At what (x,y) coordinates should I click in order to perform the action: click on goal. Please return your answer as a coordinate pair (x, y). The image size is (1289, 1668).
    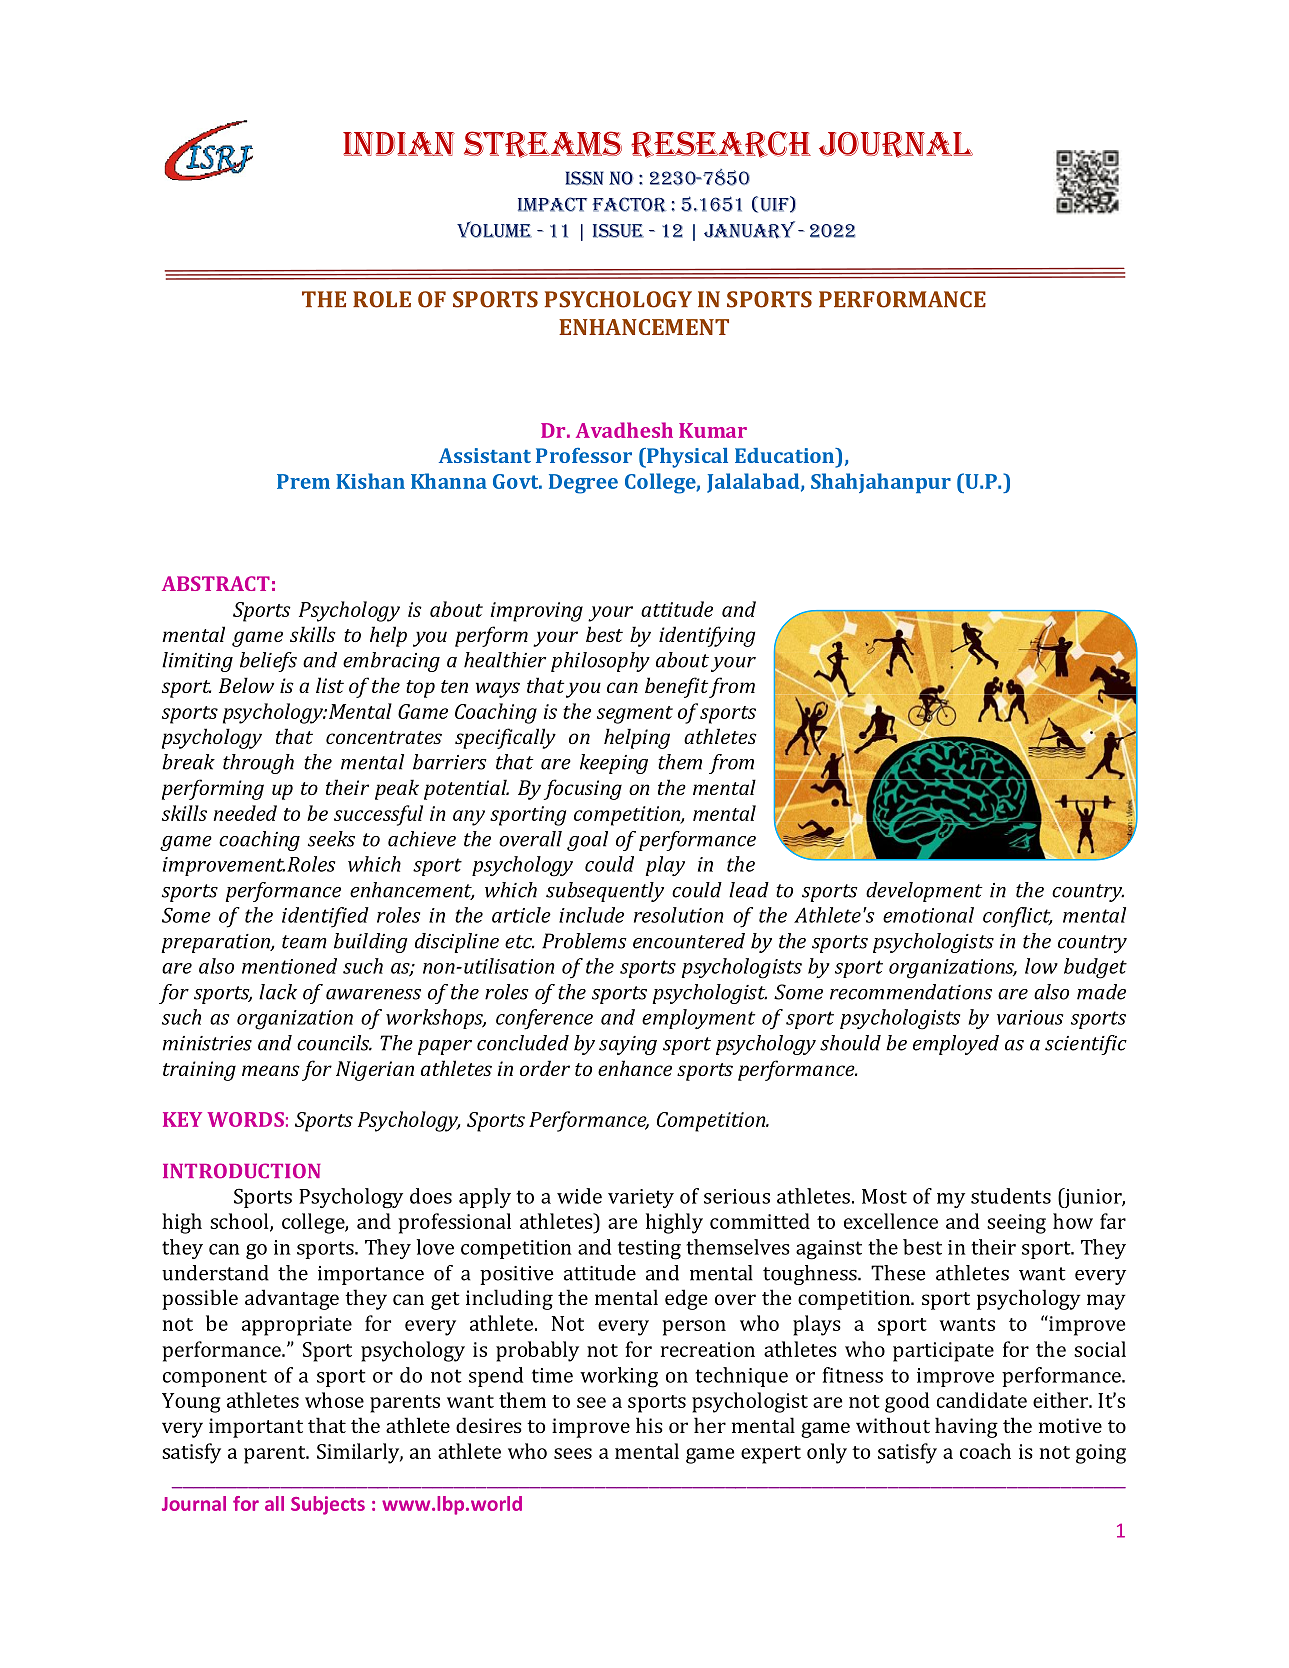
    Looking at the image, I should click on (587, 841).
